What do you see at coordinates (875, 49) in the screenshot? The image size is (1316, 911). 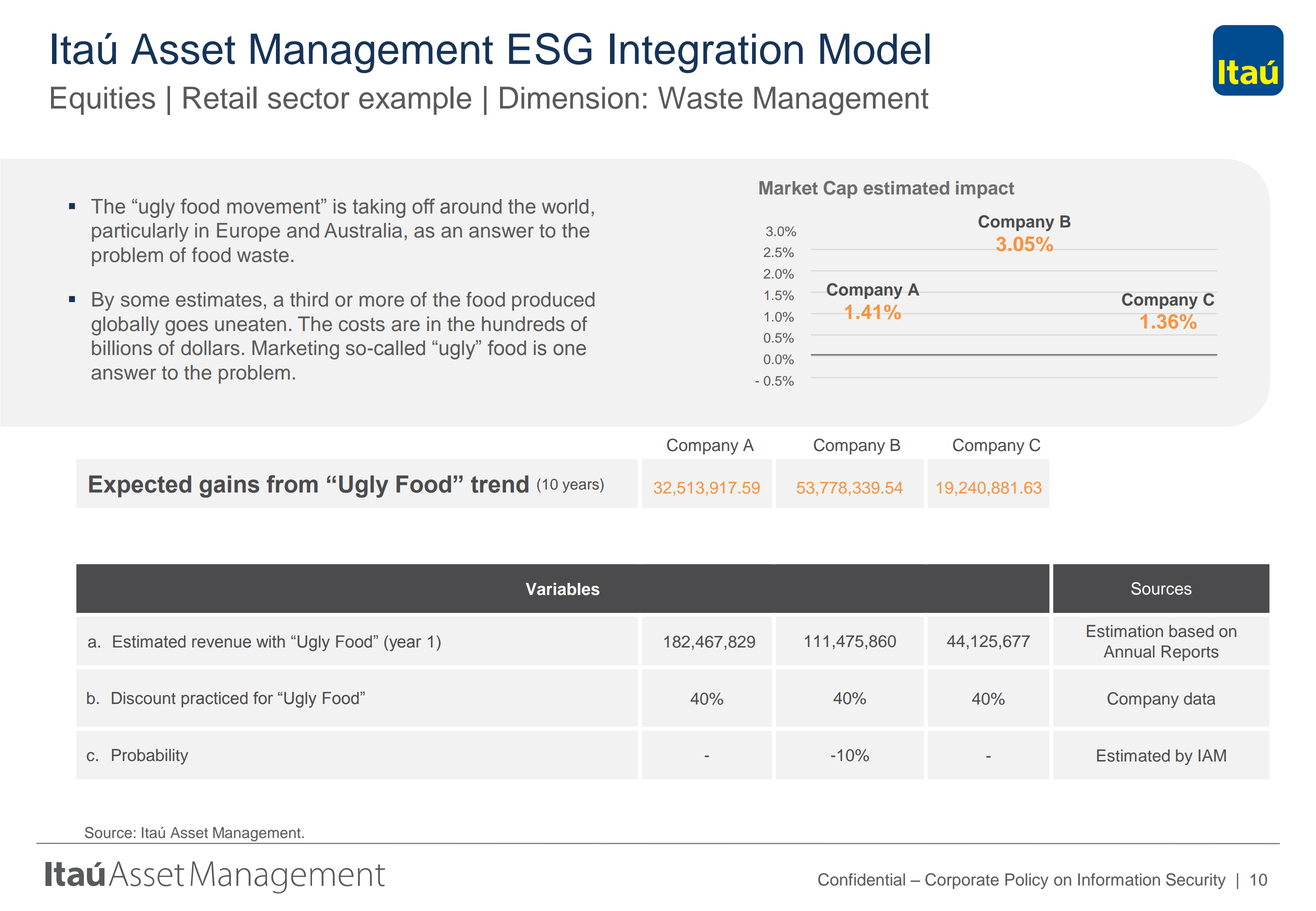 I see `Model` at bounding box center [875, 49].
